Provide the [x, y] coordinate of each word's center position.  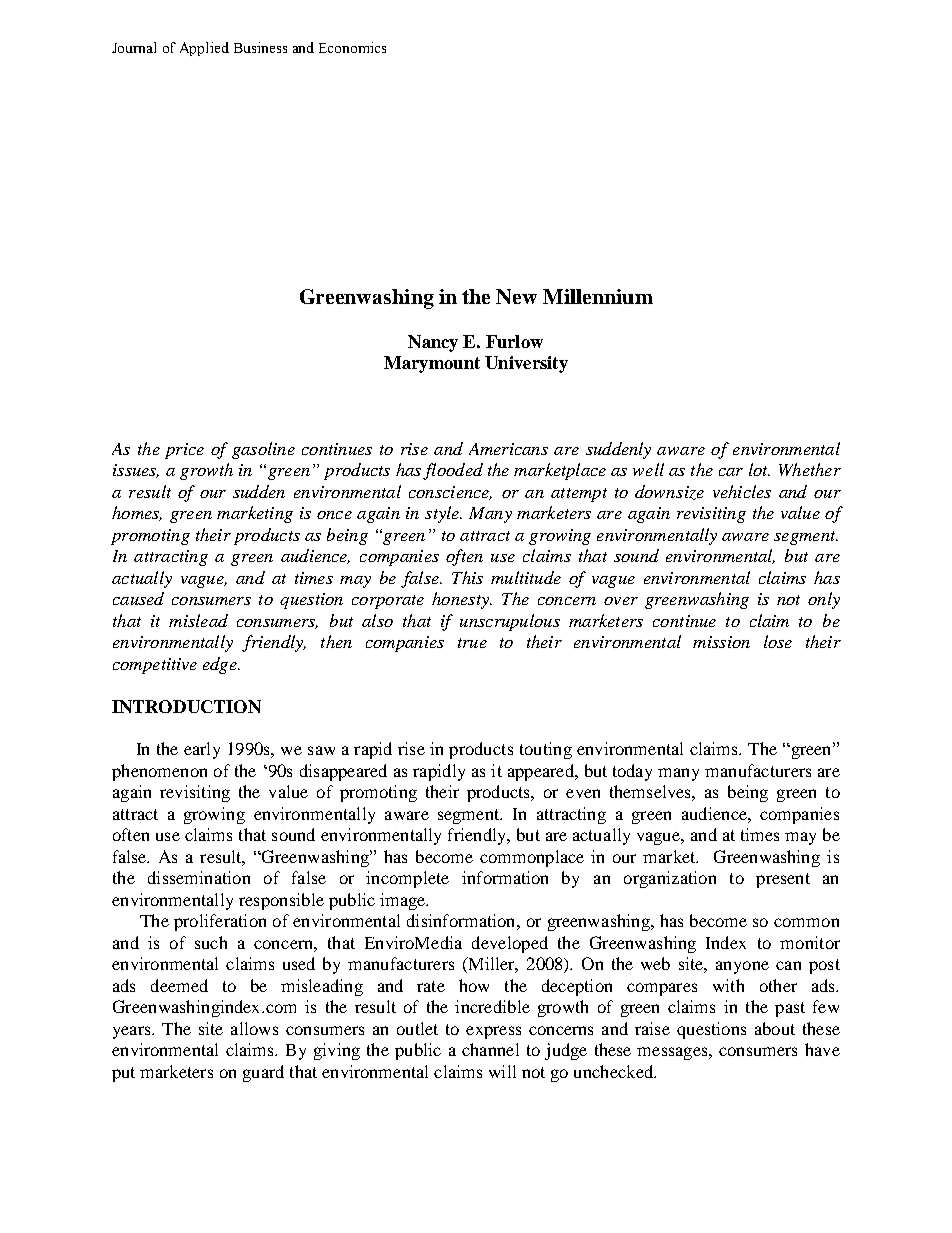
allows [254, 1028]
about [775, 1028]
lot [759, 469]
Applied [204, 49]
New [516, 296]
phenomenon [159, 772]
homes [137, 513]
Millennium [598, 296]
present [783, 880]
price [184, 451]
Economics [352, 47]
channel [490, 1049]
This [467, 577]
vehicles [742, 491]
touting [546, 750]
